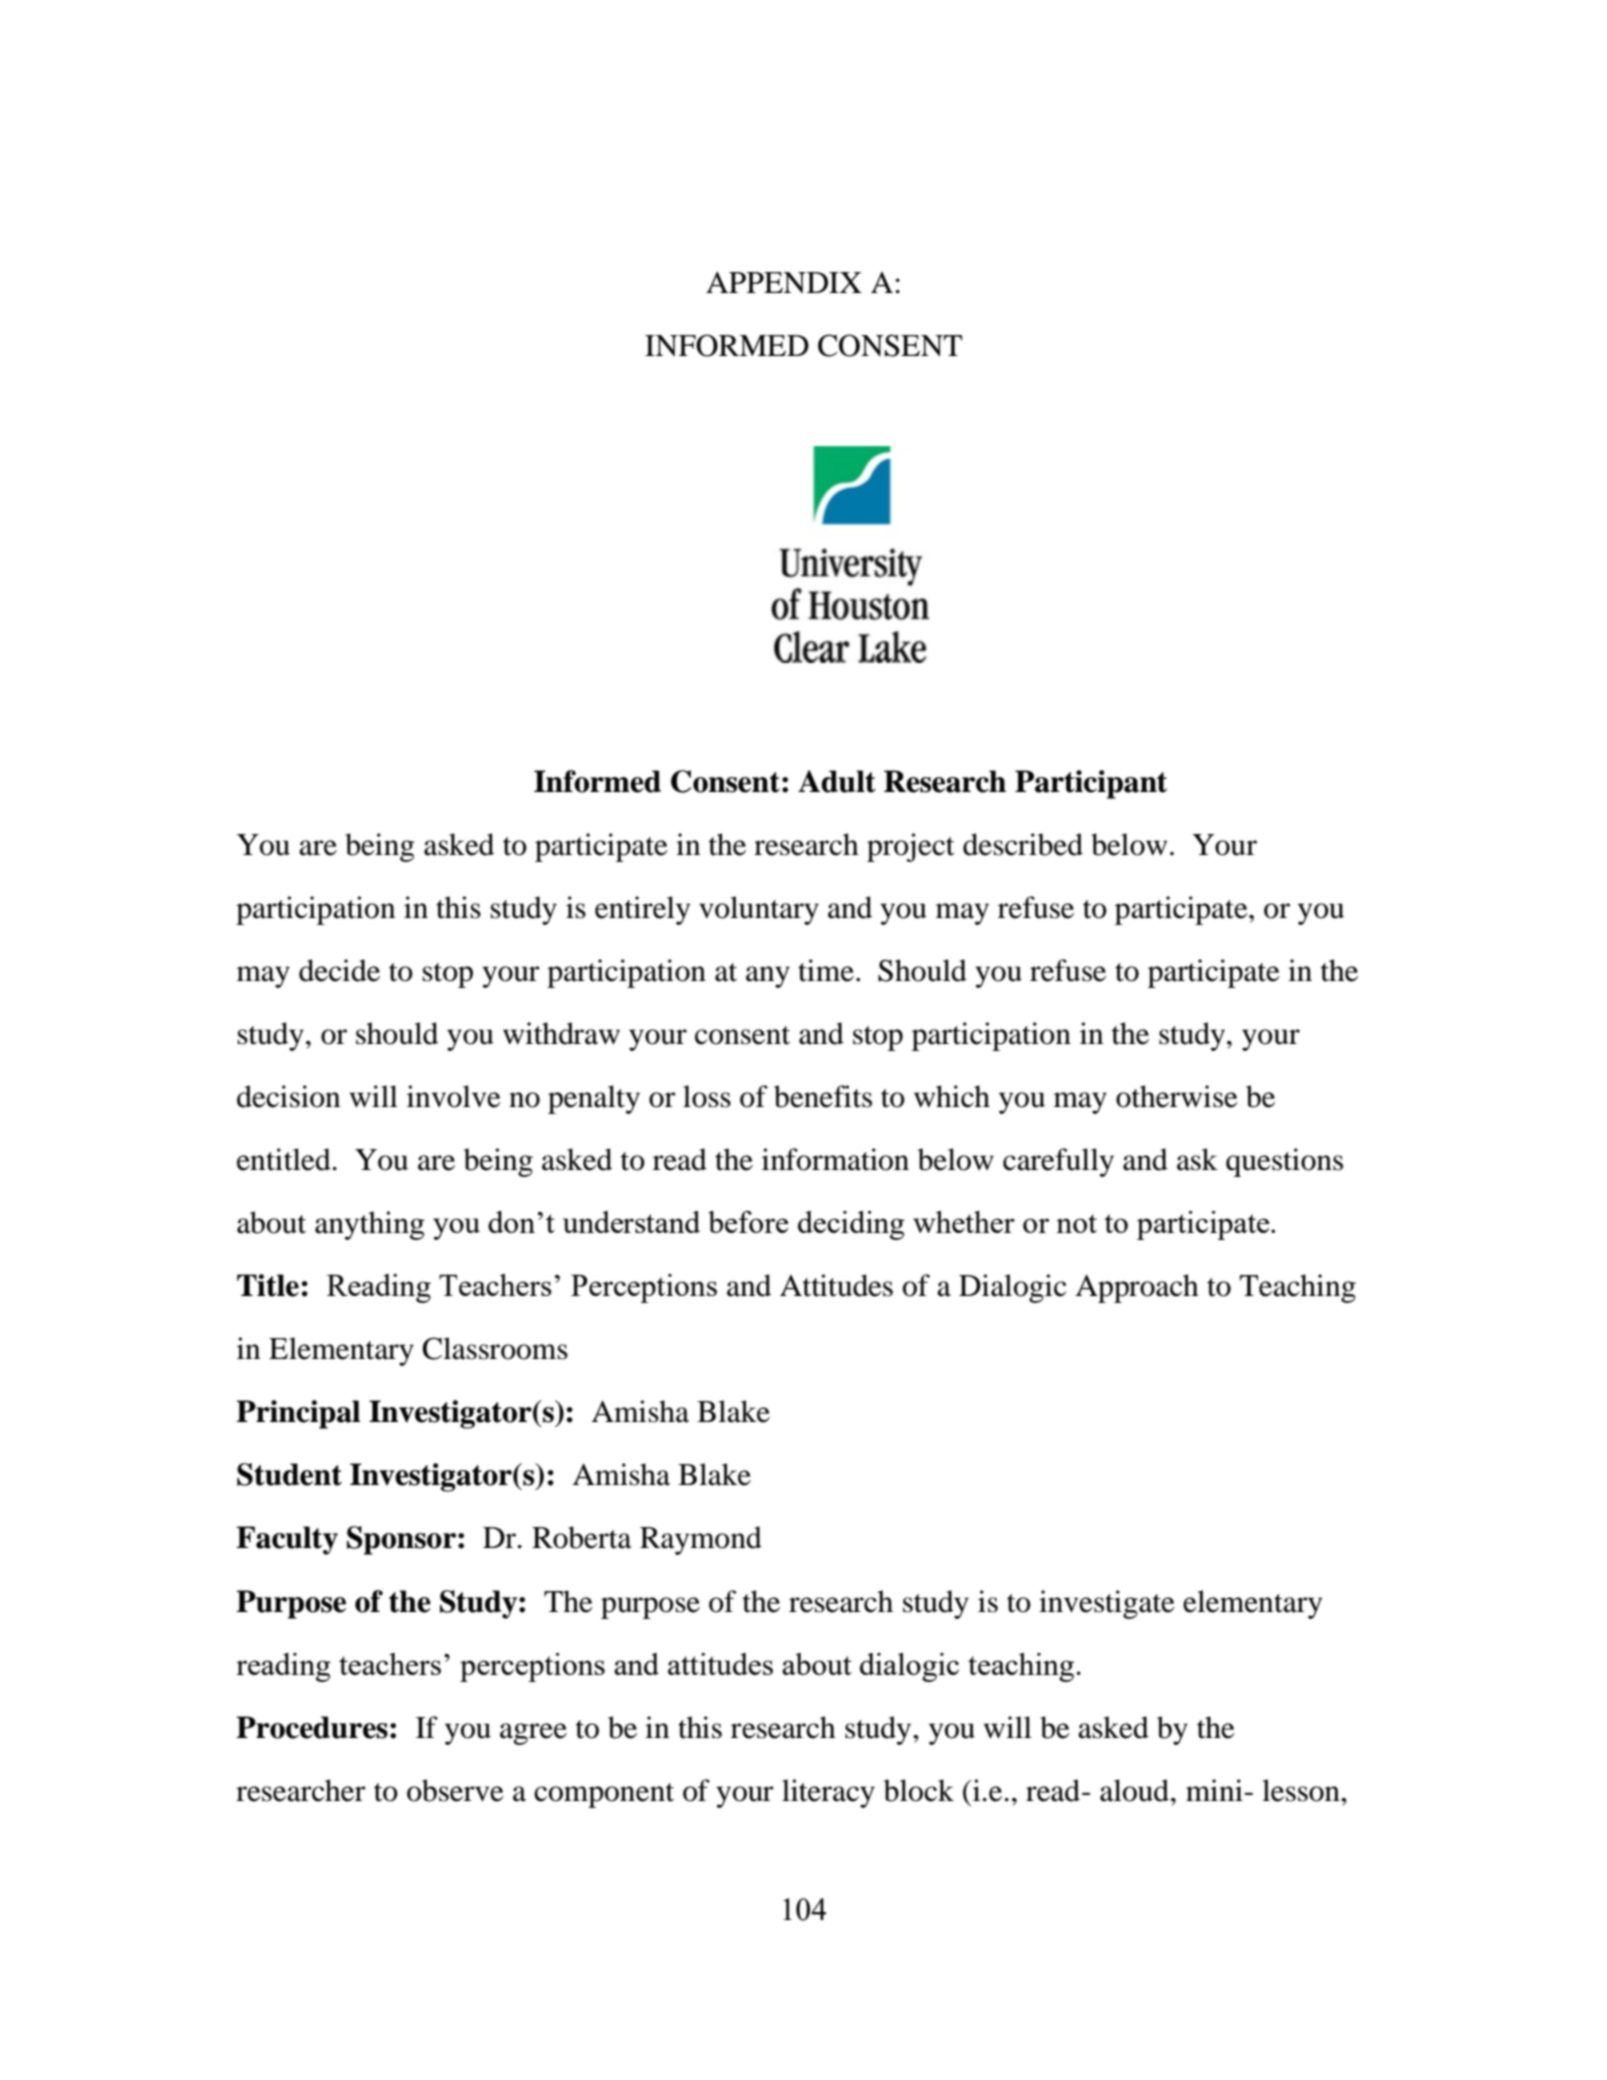 This screenshot has width=1607, height=2080. What do you see at coordinates (495, 1348) in the screenshot?
I see `Classrooms` at bounding box center [495, 1348].
